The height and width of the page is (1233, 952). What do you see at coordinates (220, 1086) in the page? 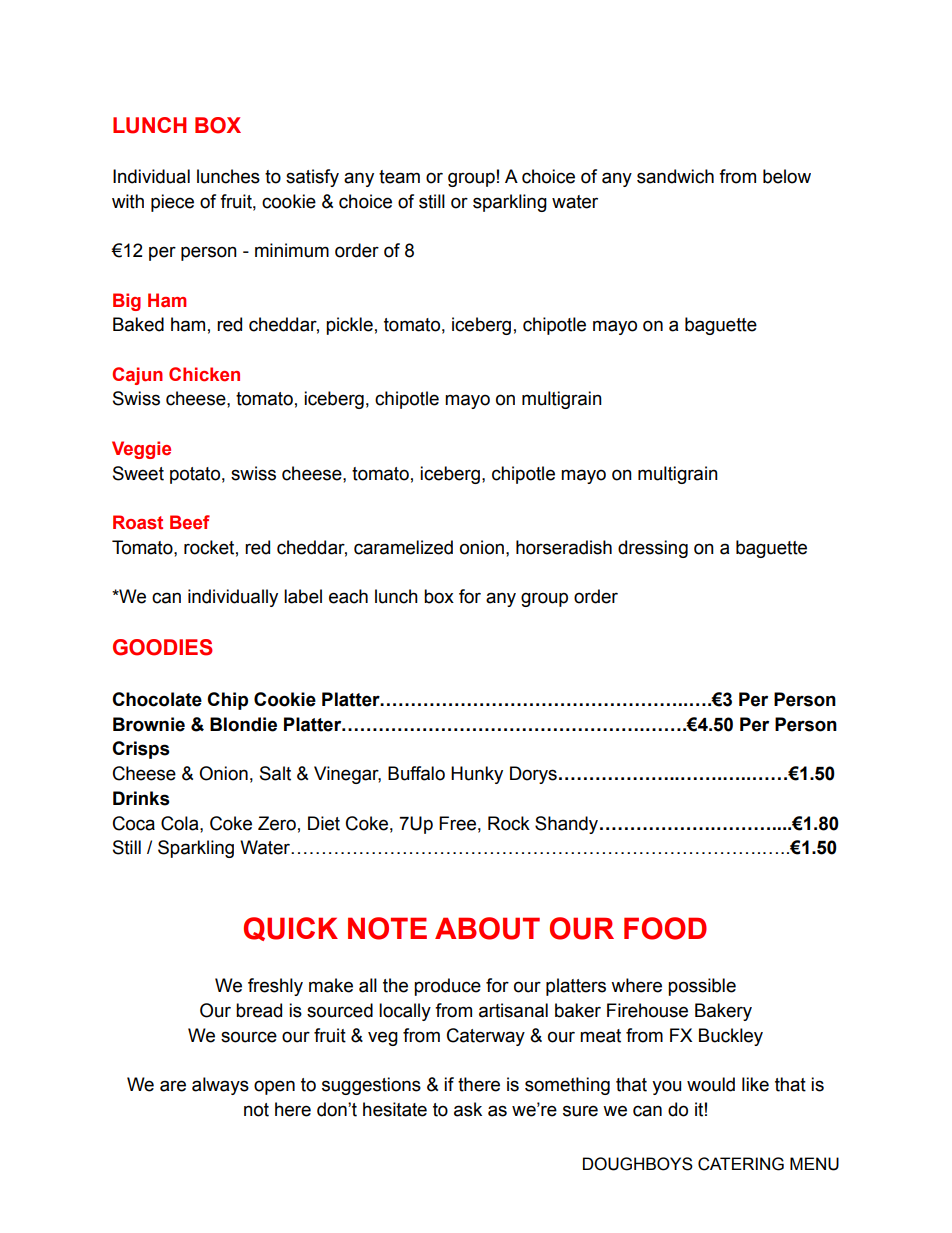
I see `always` at bounding box center [220, 1086].
